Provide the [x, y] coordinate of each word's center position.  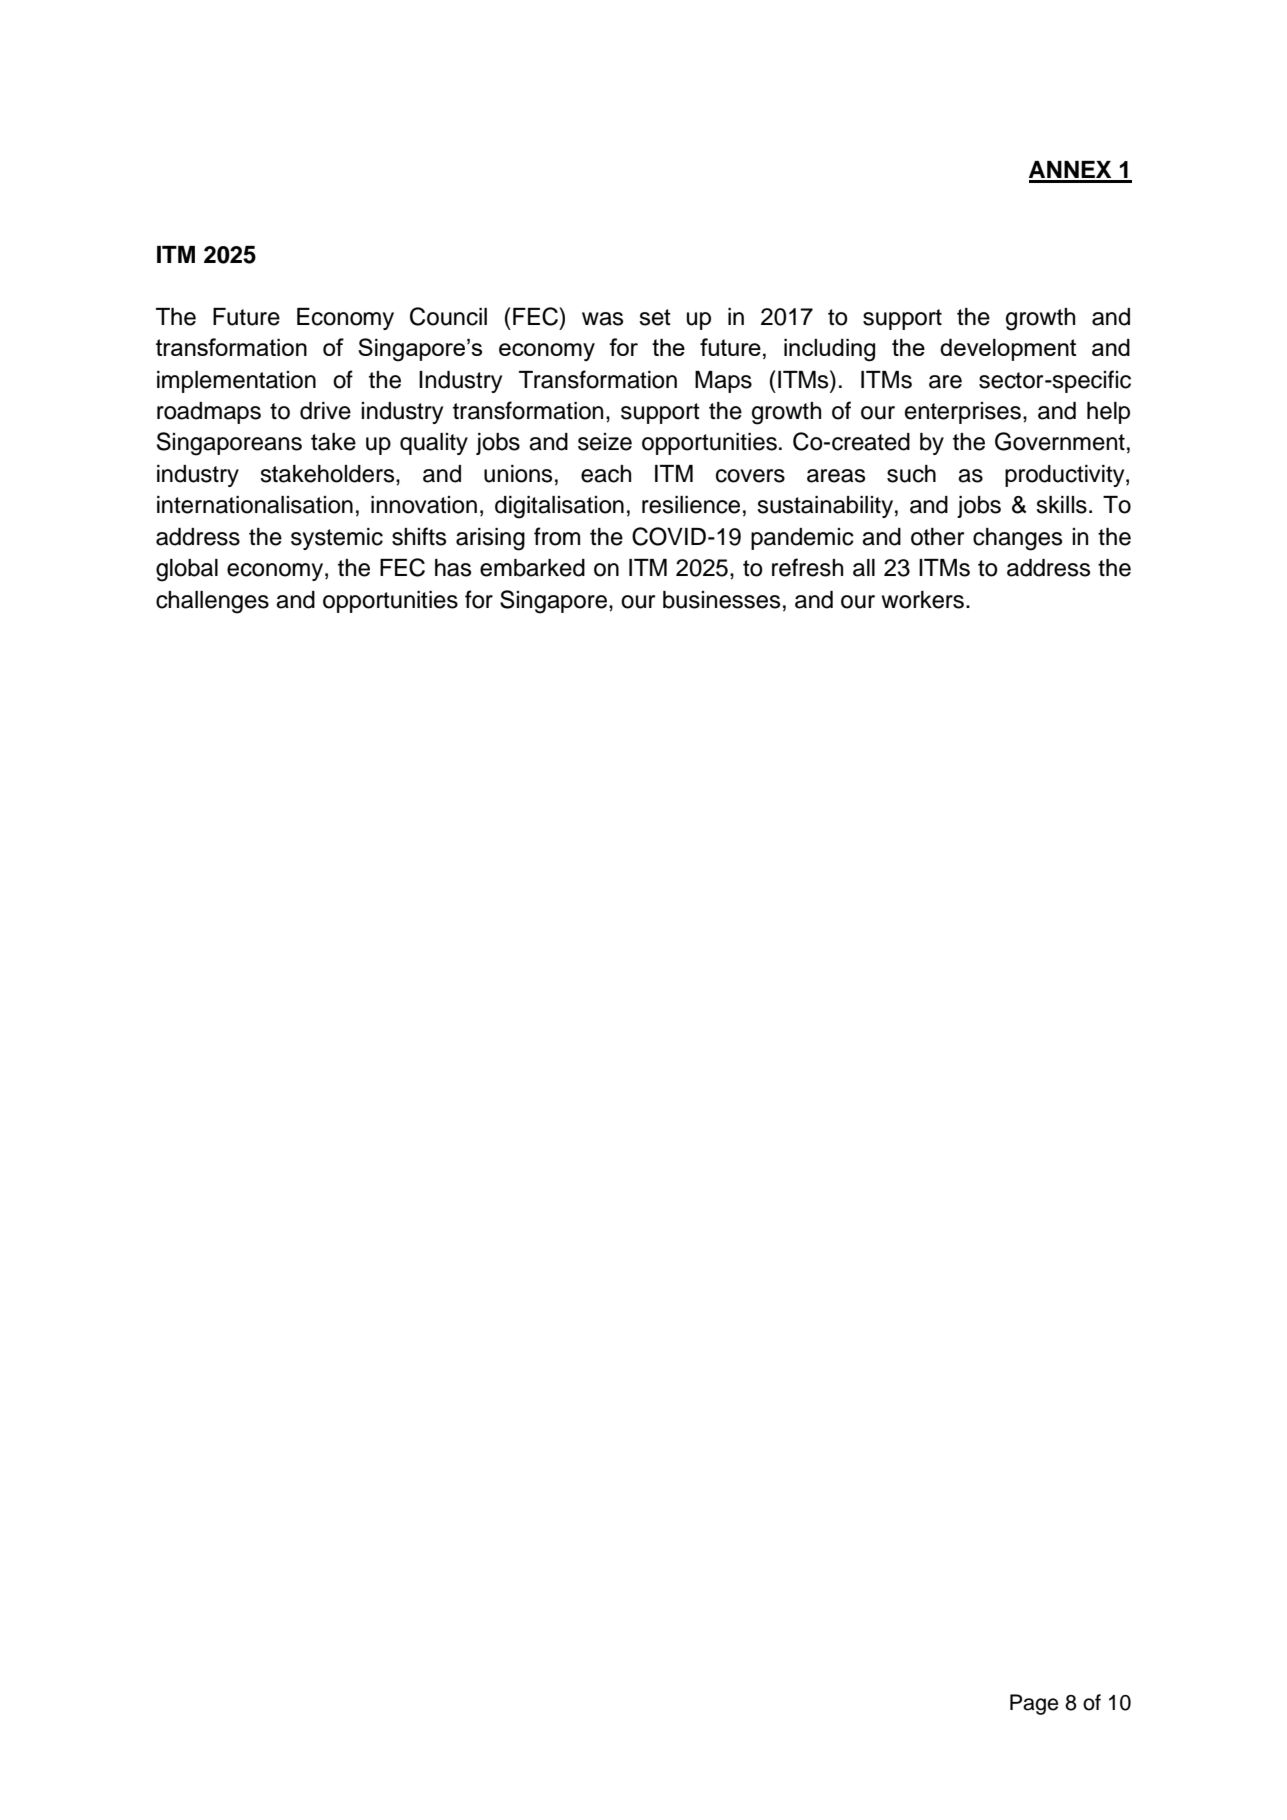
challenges [212, 602]
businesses [721, 600]
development [1008, 350]
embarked [532, 568]
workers [923, 600]
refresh [807, 567]
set [655, 317]
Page [1034, 1704]
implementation [236, 382]
